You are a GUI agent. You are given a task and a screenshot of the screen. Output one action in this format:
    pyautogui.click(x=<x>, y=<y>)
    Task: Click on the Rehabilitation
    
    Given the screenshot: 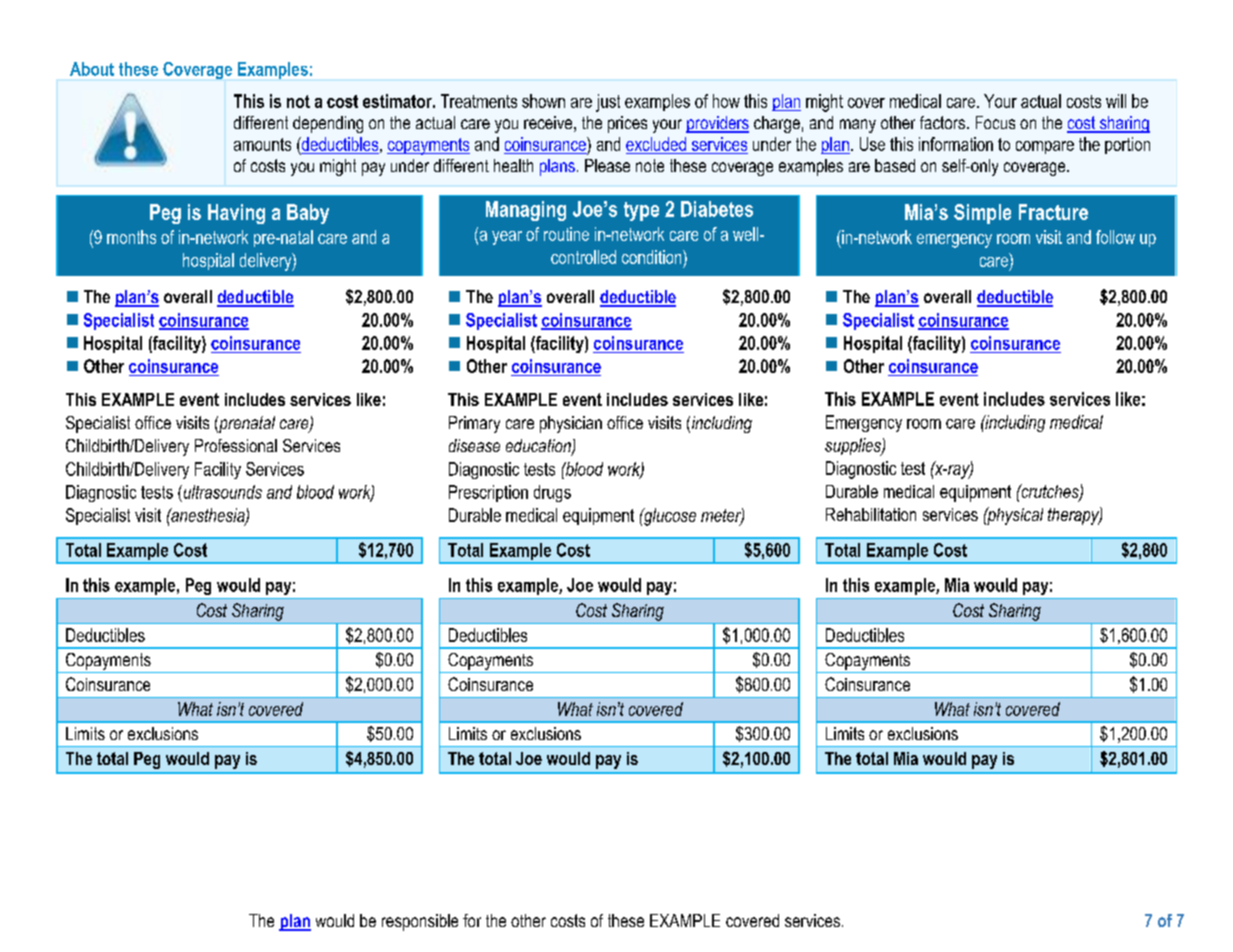 What is the action you would take?
    pyautogui.click(x=871, y=514)
